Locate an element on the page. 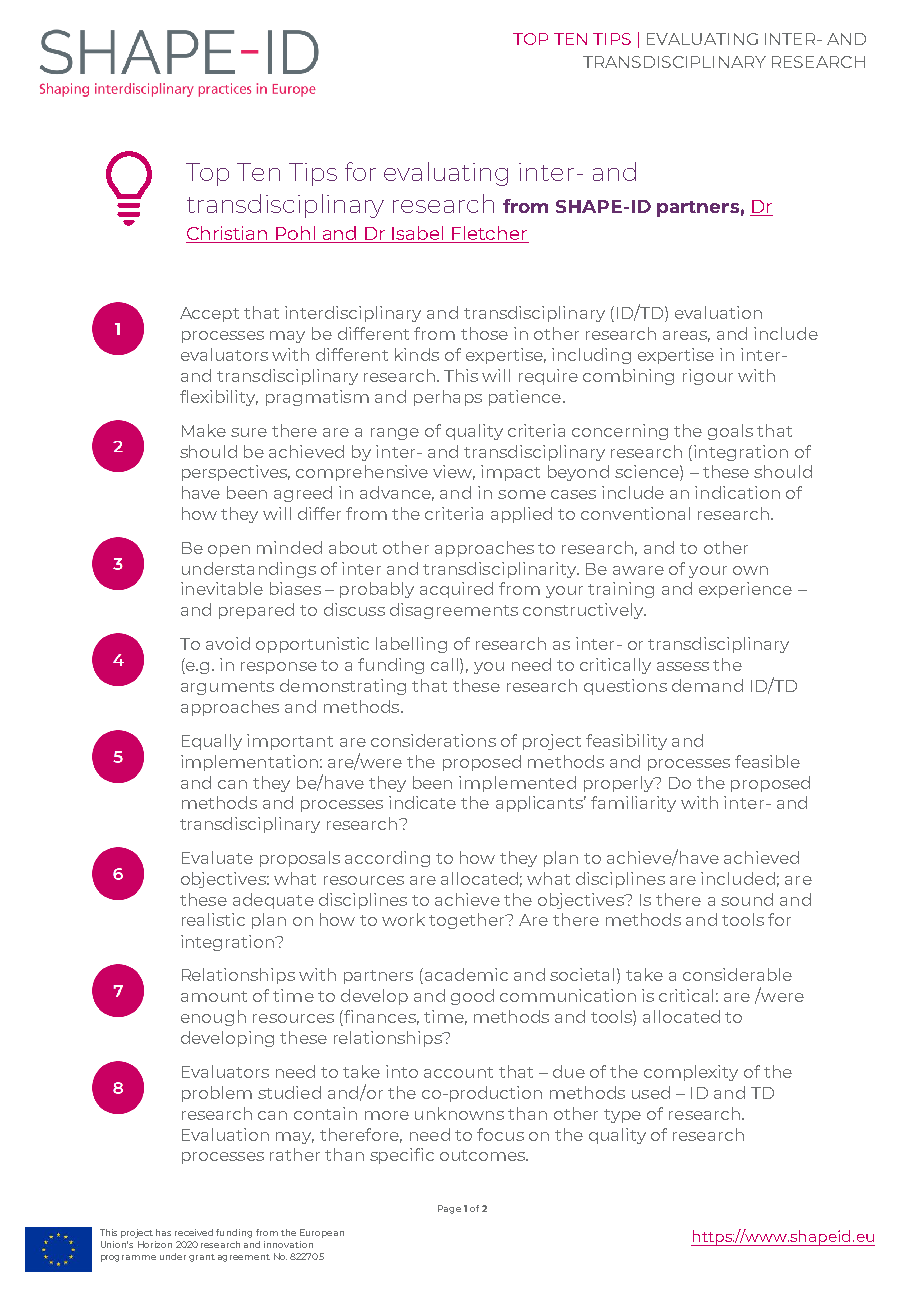  sound is located at coordinates (747, 899).
